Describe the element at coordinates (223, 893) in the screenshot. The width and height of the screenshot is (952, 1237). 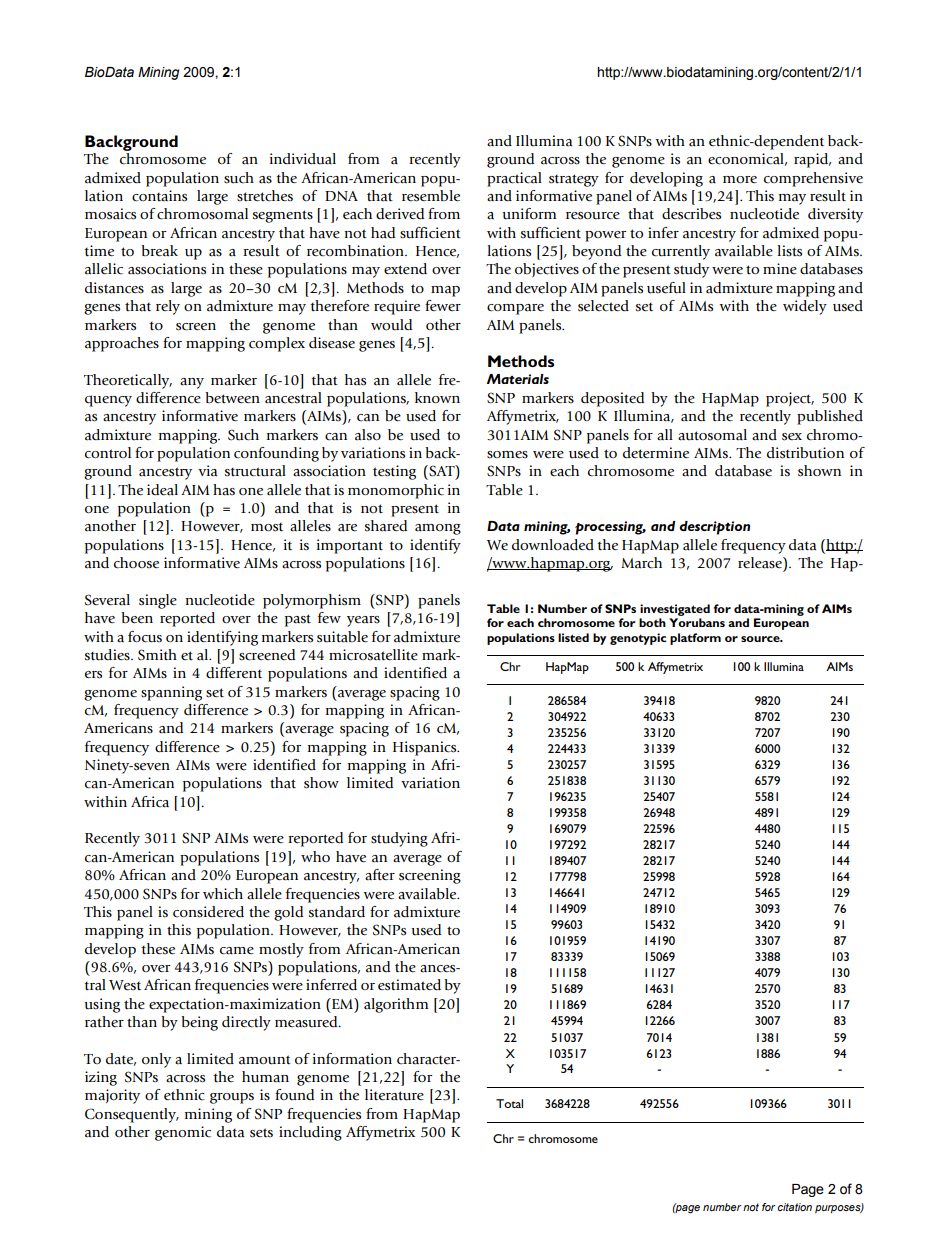
I see `which` at that location.
